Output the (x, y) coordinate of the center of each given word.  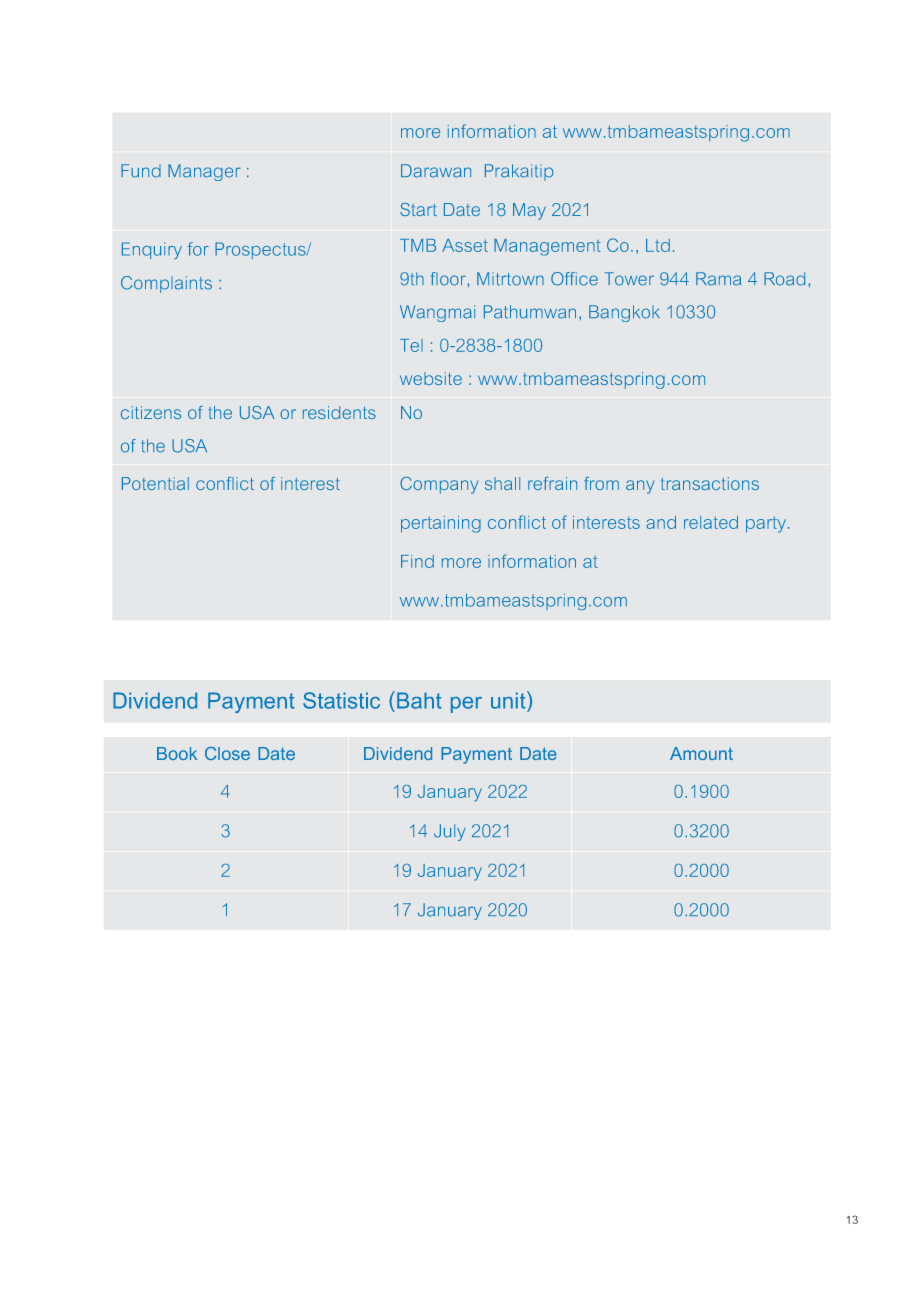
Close (227, 753)
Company (439, 485)
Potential (155, 483)
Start (418, 209)
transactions (710, 483)
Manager (204, 172)
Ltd (658, 245)
